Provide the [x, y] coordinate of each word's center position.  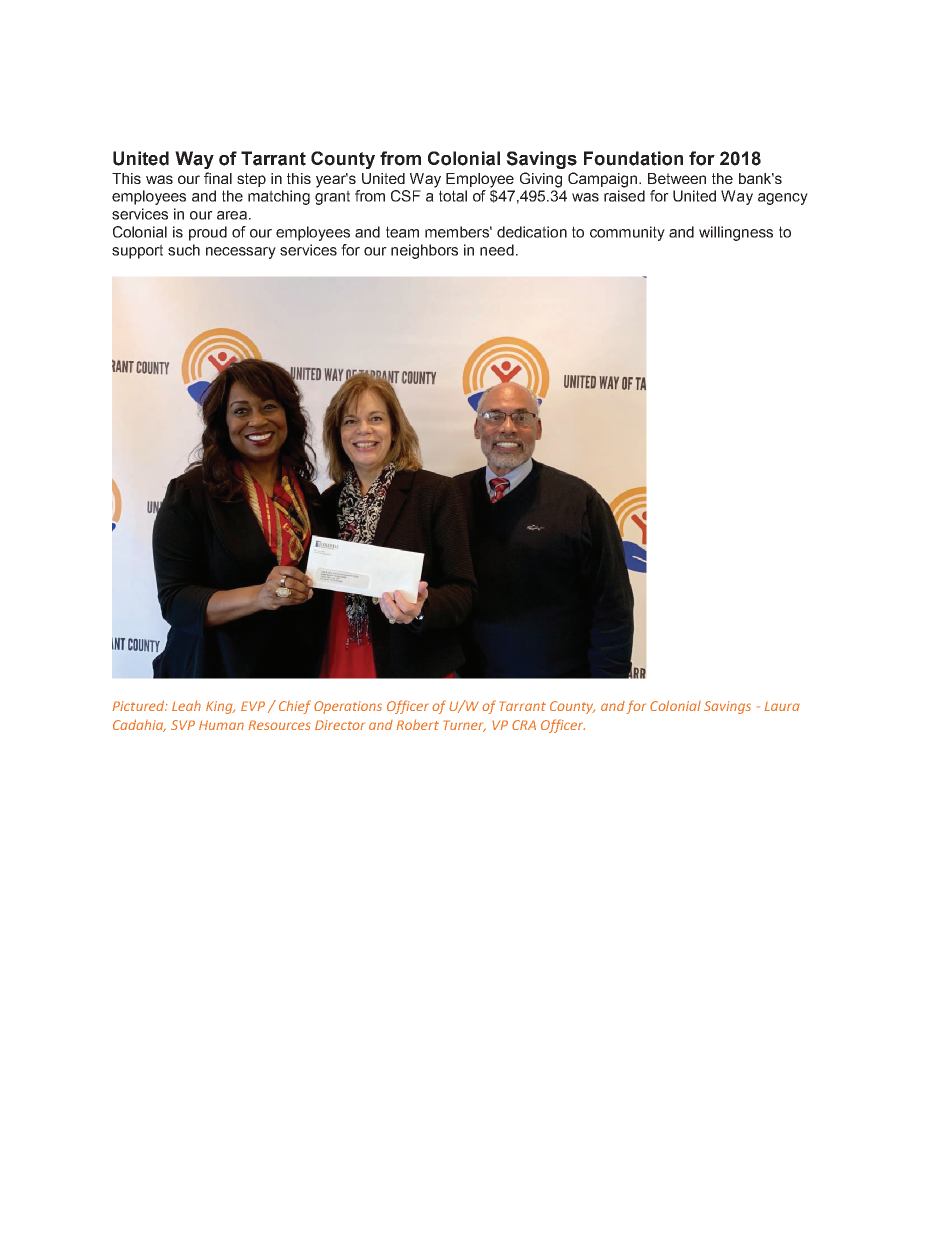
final [218, 178]
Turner [464, 726]
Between [677, 178]
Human [221, 725]
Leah [186, 705]
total [453, 196]
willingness [736, 233]
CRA [524, 725]
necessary [241, 253]
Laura [782, 706]
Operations [348, 707]
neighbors [424, 251]
